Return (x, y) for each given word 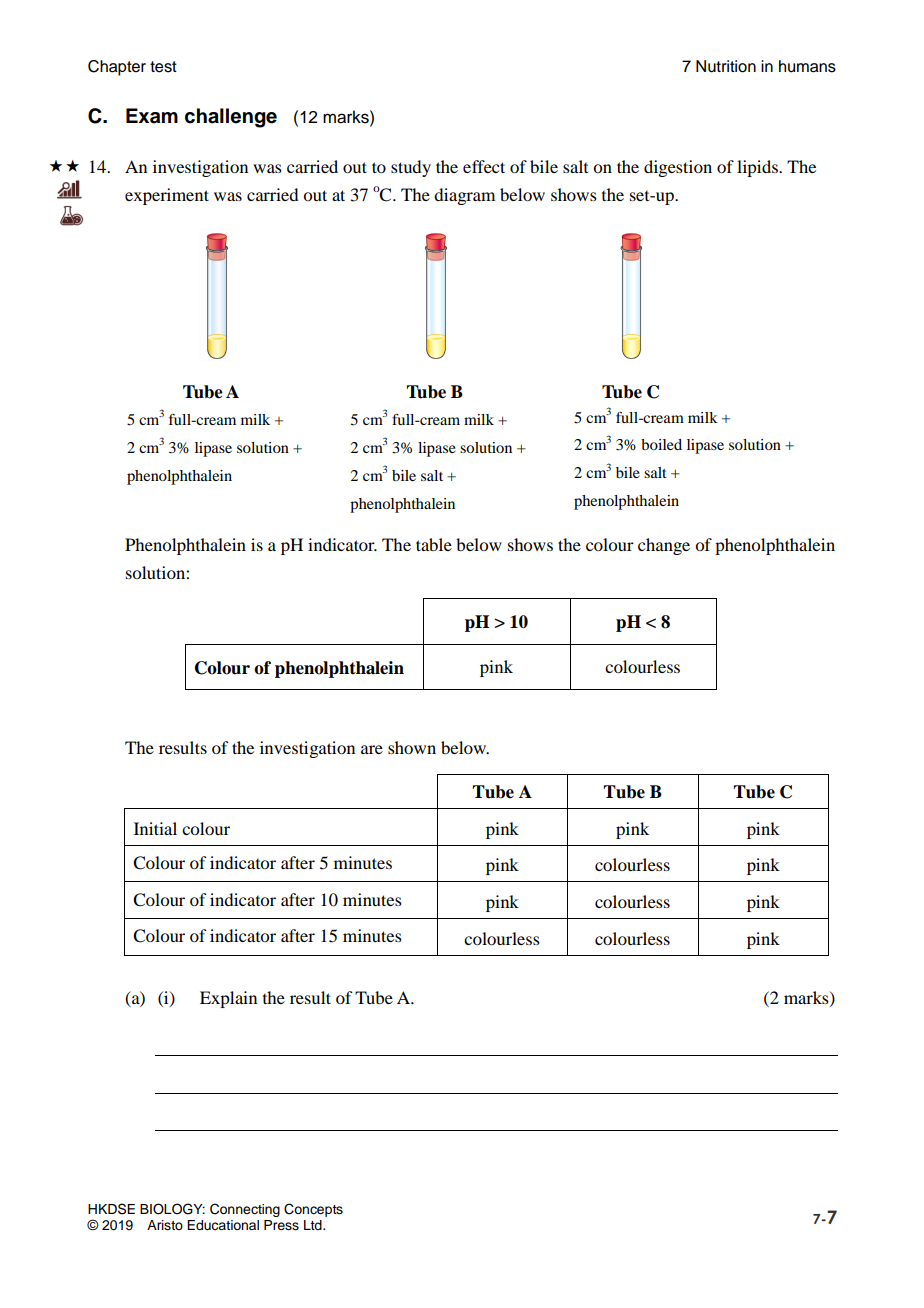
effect (484, 166)
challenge (231, 118)
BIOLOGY (172, 1209)
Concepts (313, 1210)
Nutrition (726, 66)
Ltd (314, 1225)
